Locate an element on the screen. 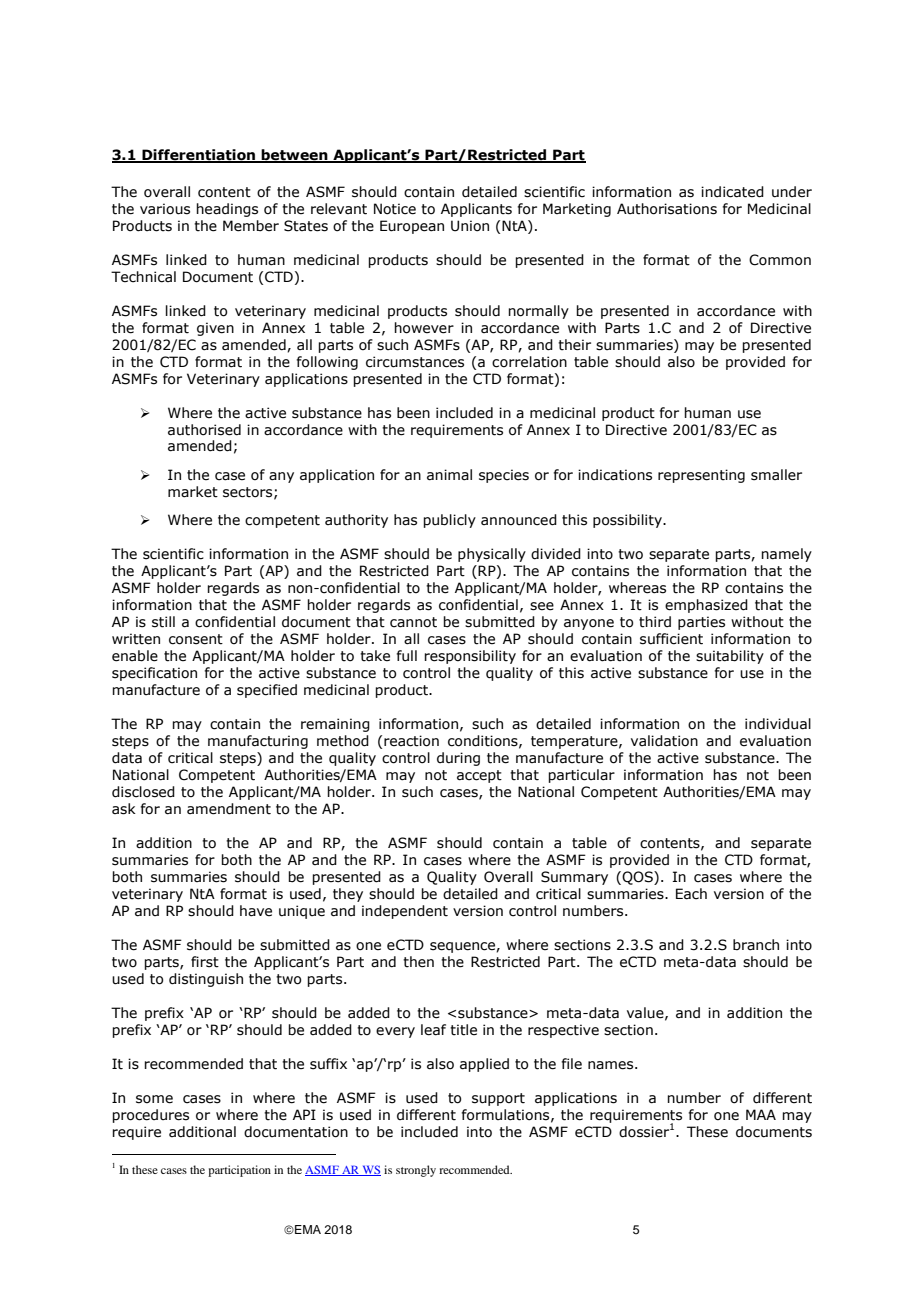  suitability is located at coordinates (730, 657).
